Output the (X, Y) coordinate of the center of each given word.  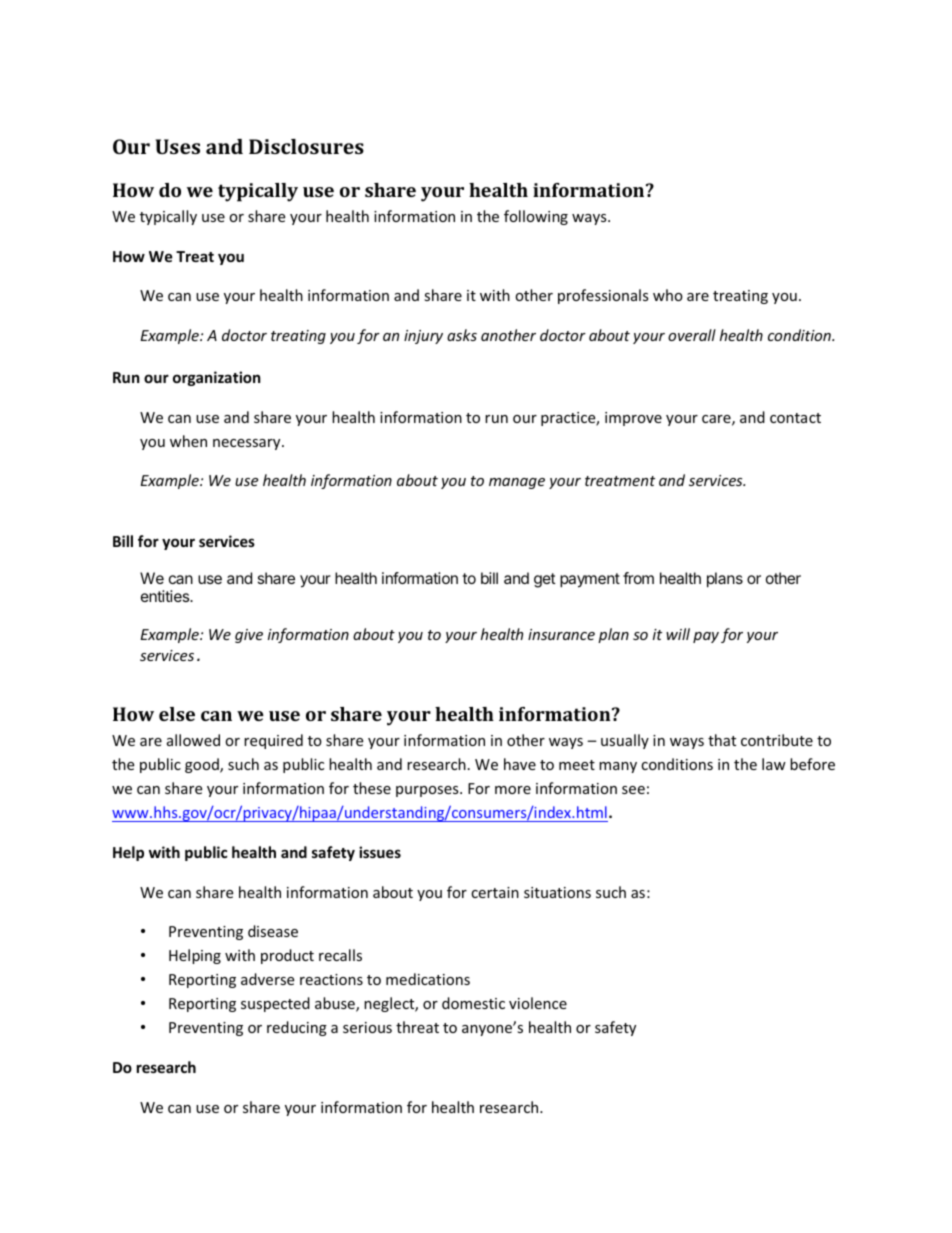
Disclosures (306, 146)
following (536, 217)
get (545, 580)
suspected (275, 1004)
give (249, 636)
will (678, 634)
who (668, 295)
